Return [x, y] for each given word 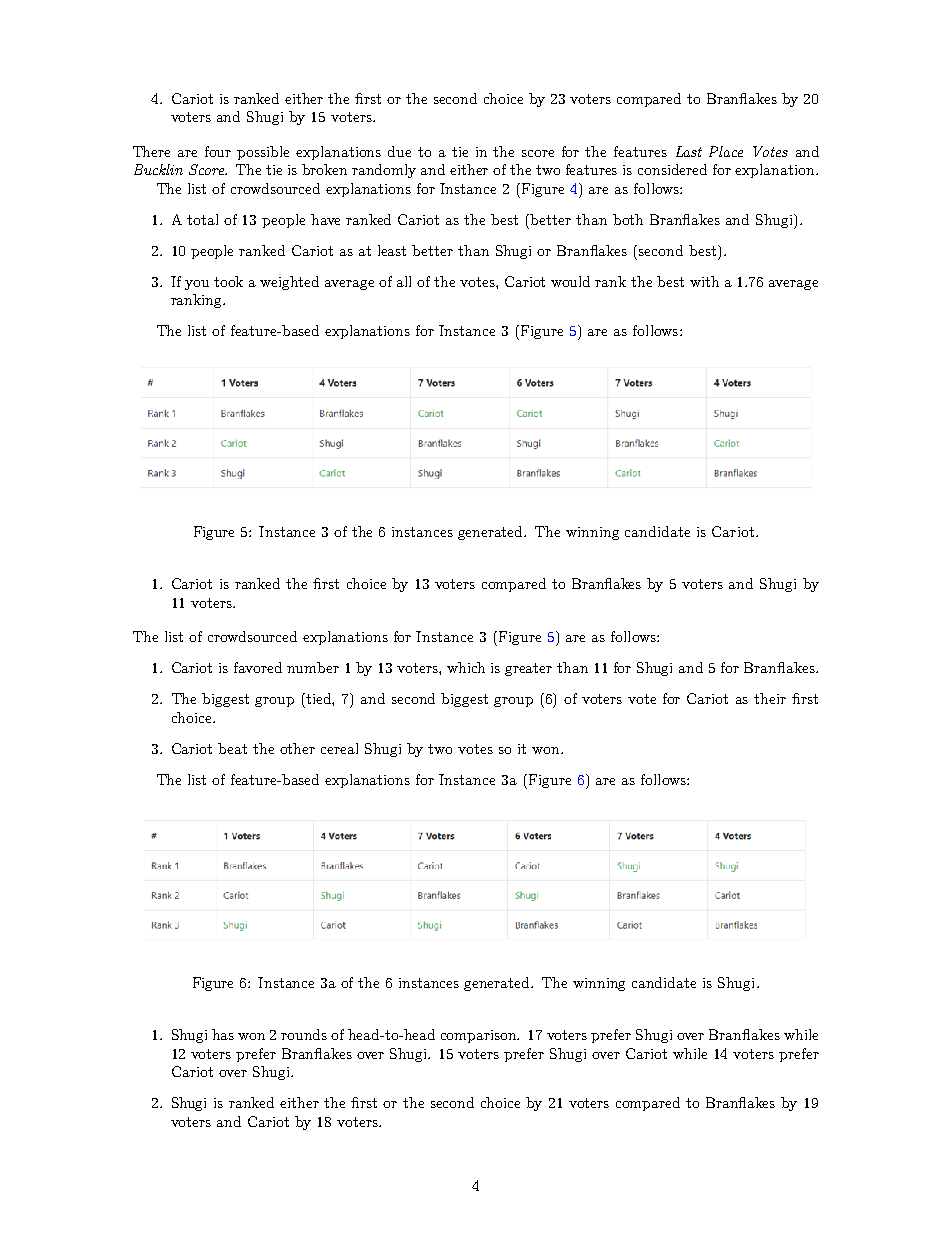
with [704, 281]
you [197, 285]
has [223, 1034]
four [218, 151]
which [466, 667]
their [770, 698]
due [399, 151]
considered [672, 169]
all [404, 281]
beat [232, 748]
